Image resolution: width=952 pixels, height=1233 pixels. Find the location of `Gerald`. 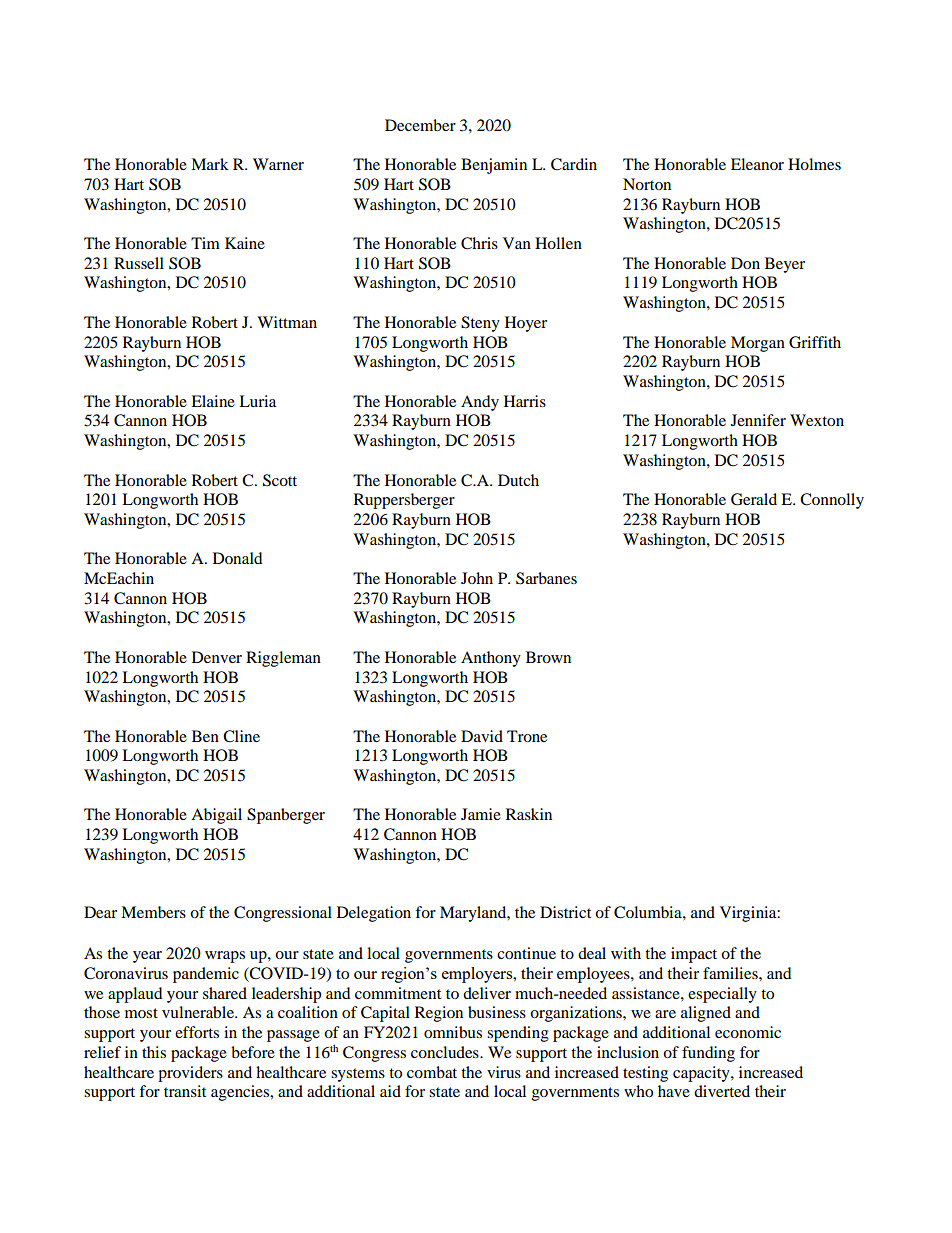

Gerald is located at coordinates (754, 499).
